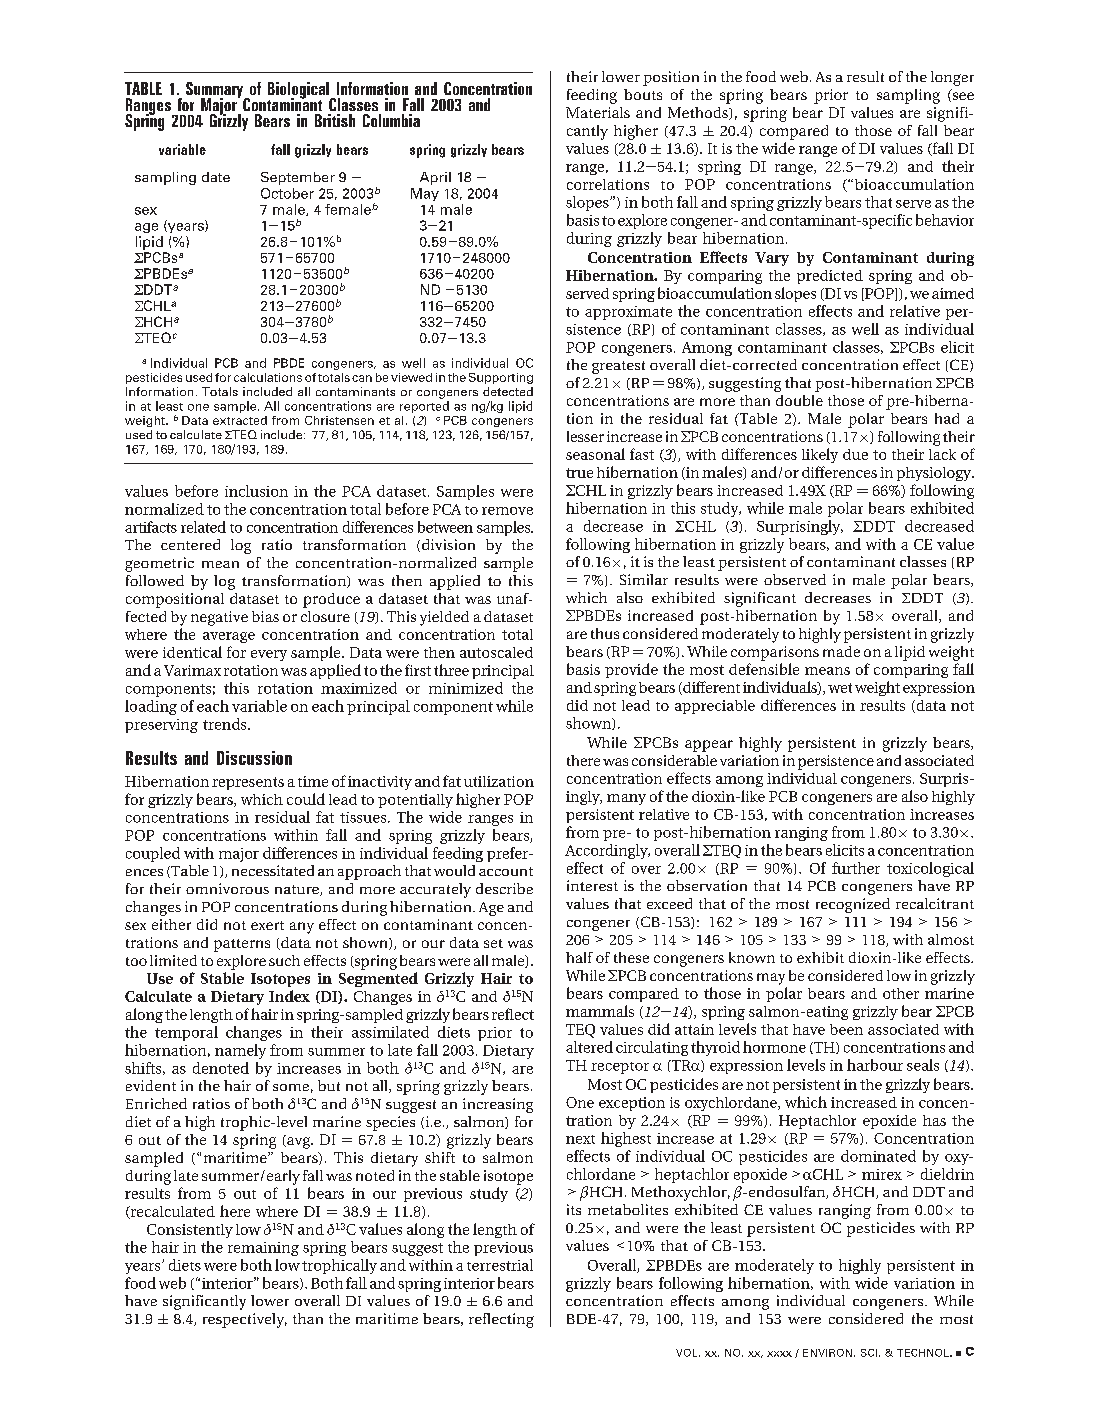  Describe the element at coordinates (267, 925) in the screenshot. I see `exert` at that location.
